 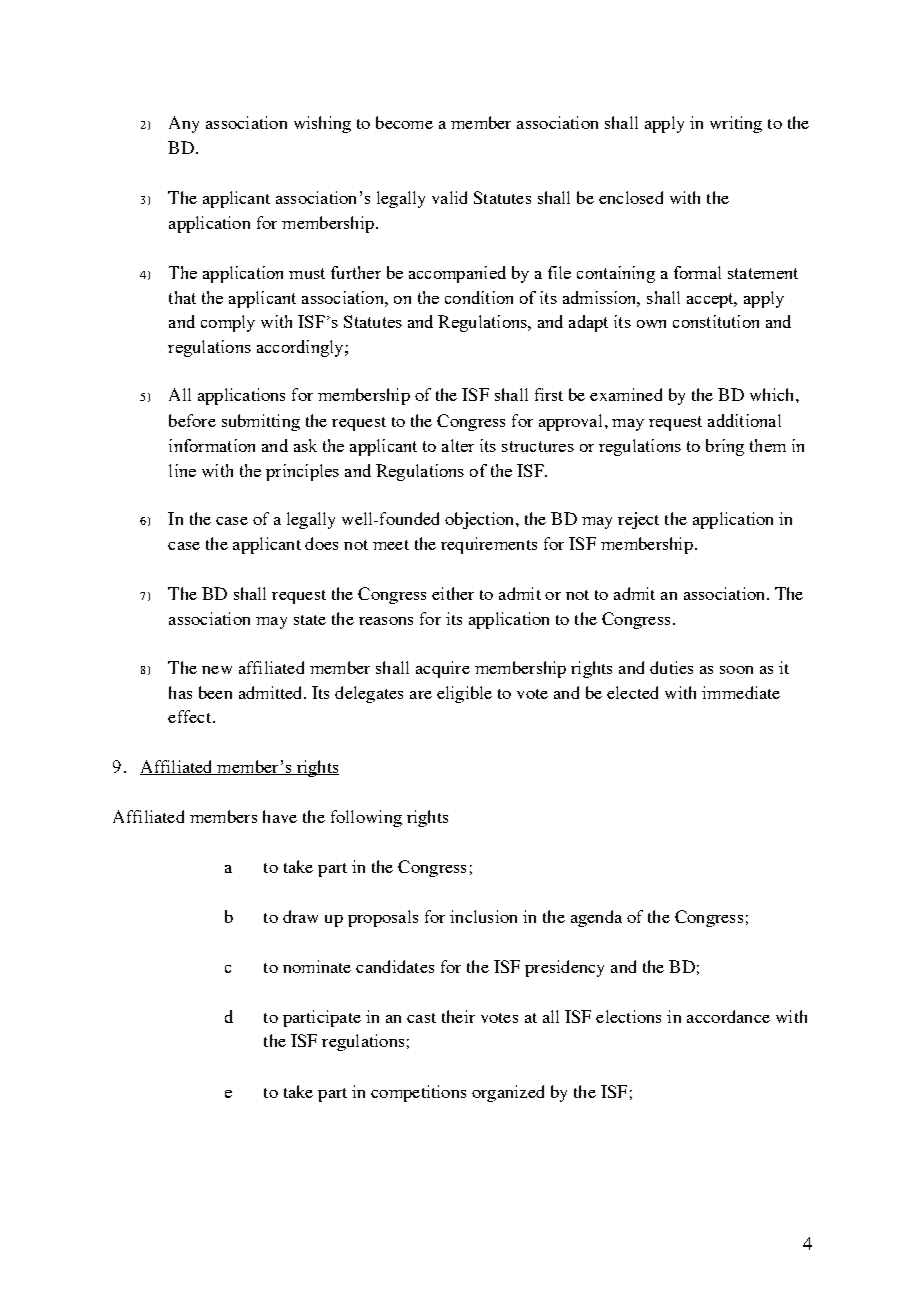 I want to click on first, so click(x=549, y=394).
